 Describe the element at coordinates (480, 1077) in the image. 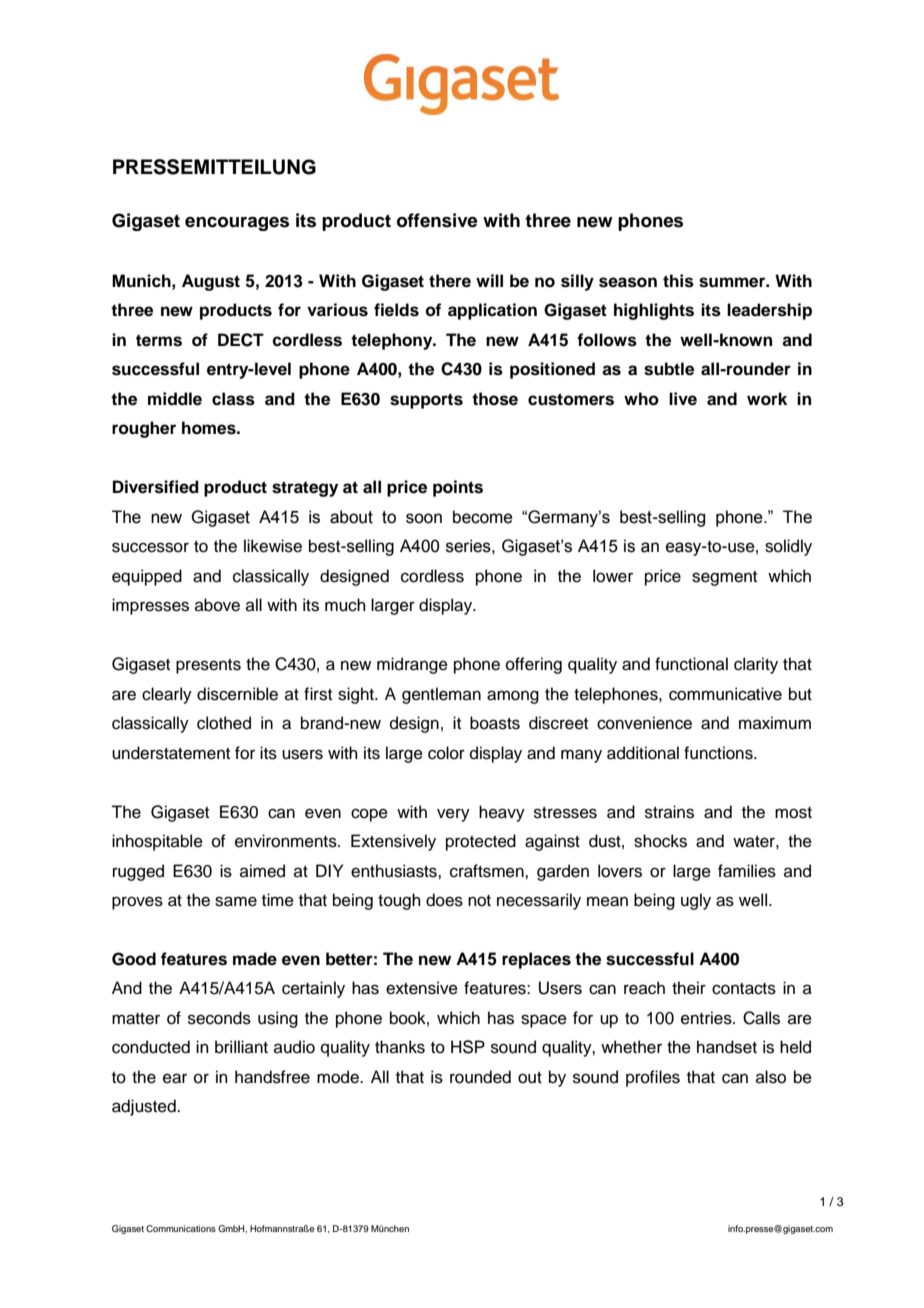

I see `rounded` at that location.
